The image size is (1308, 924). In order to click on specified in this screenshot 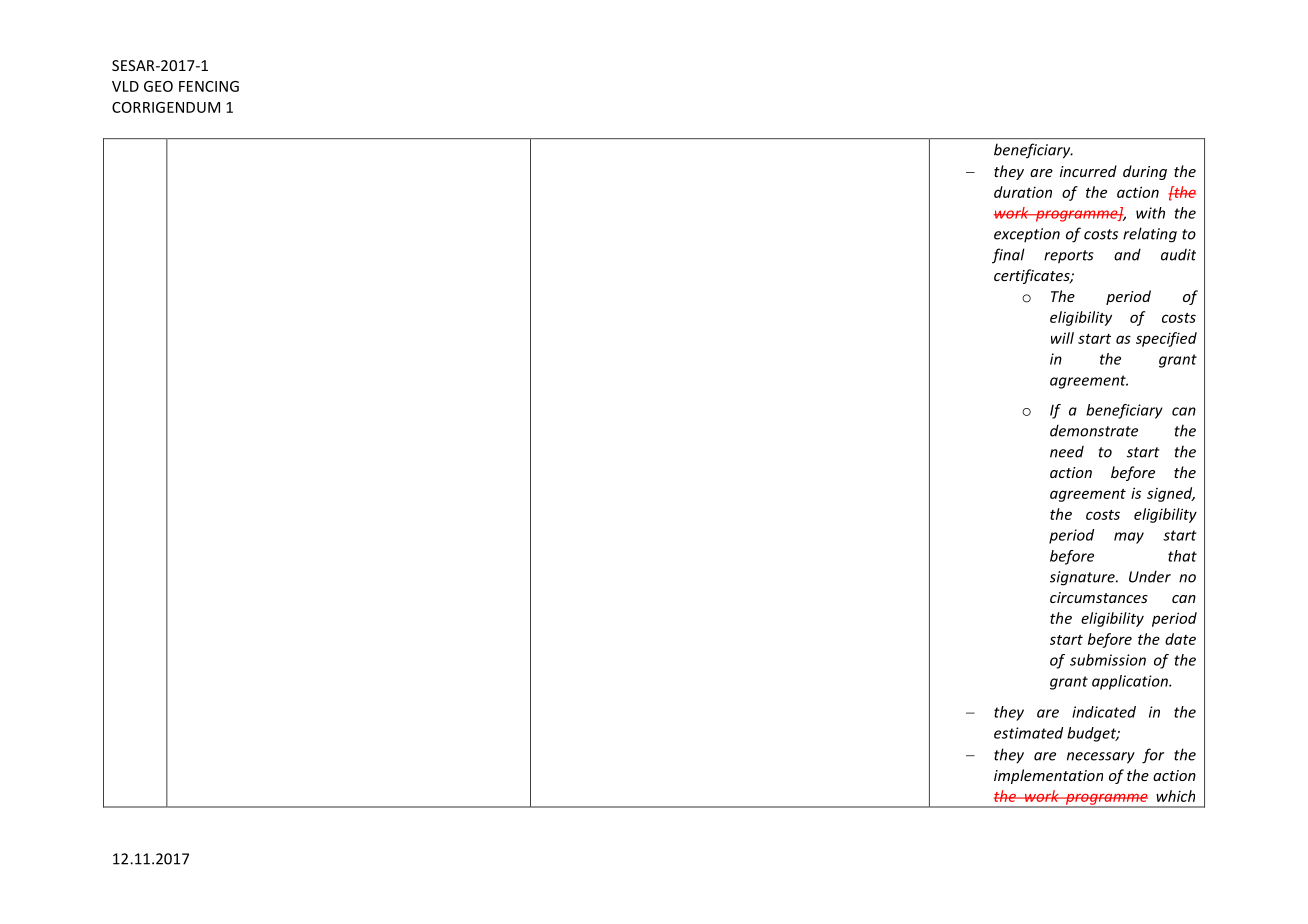, I will do `click(1166, 339)`.
